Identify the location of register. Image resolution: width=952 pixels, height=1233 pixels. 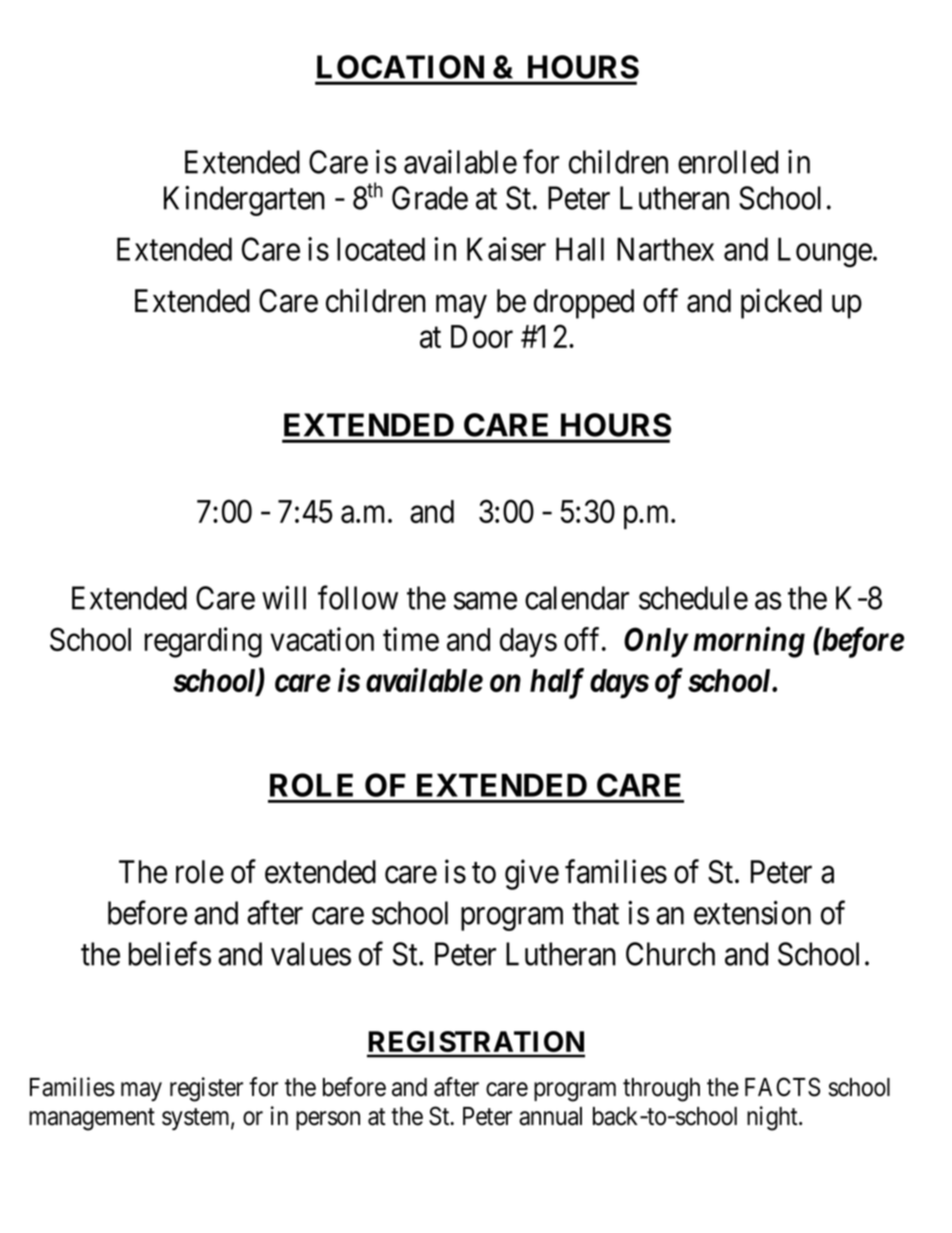
(206, 1089).
